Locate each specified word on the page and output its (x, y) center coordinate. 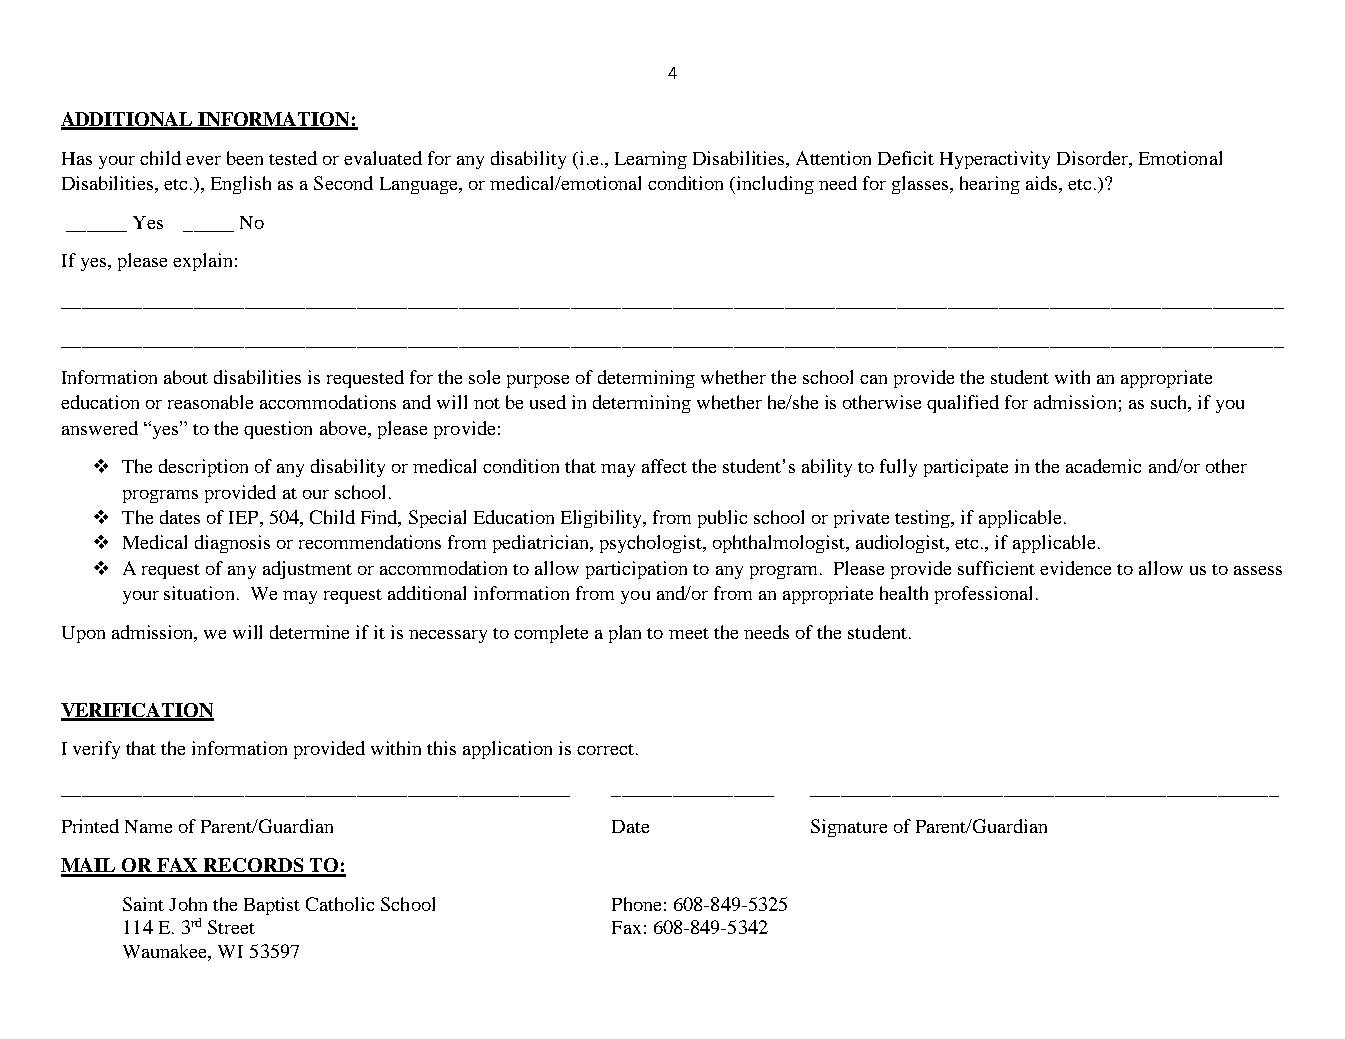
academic (1103, 466)
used (548, 402)
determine (309, 632)
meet (689, 633)
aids (1043, 184)
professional (983, 595)
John (188, 904)
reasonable (210, 402)
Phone (636, 904)
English (241, 185)
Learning (651, 160)
